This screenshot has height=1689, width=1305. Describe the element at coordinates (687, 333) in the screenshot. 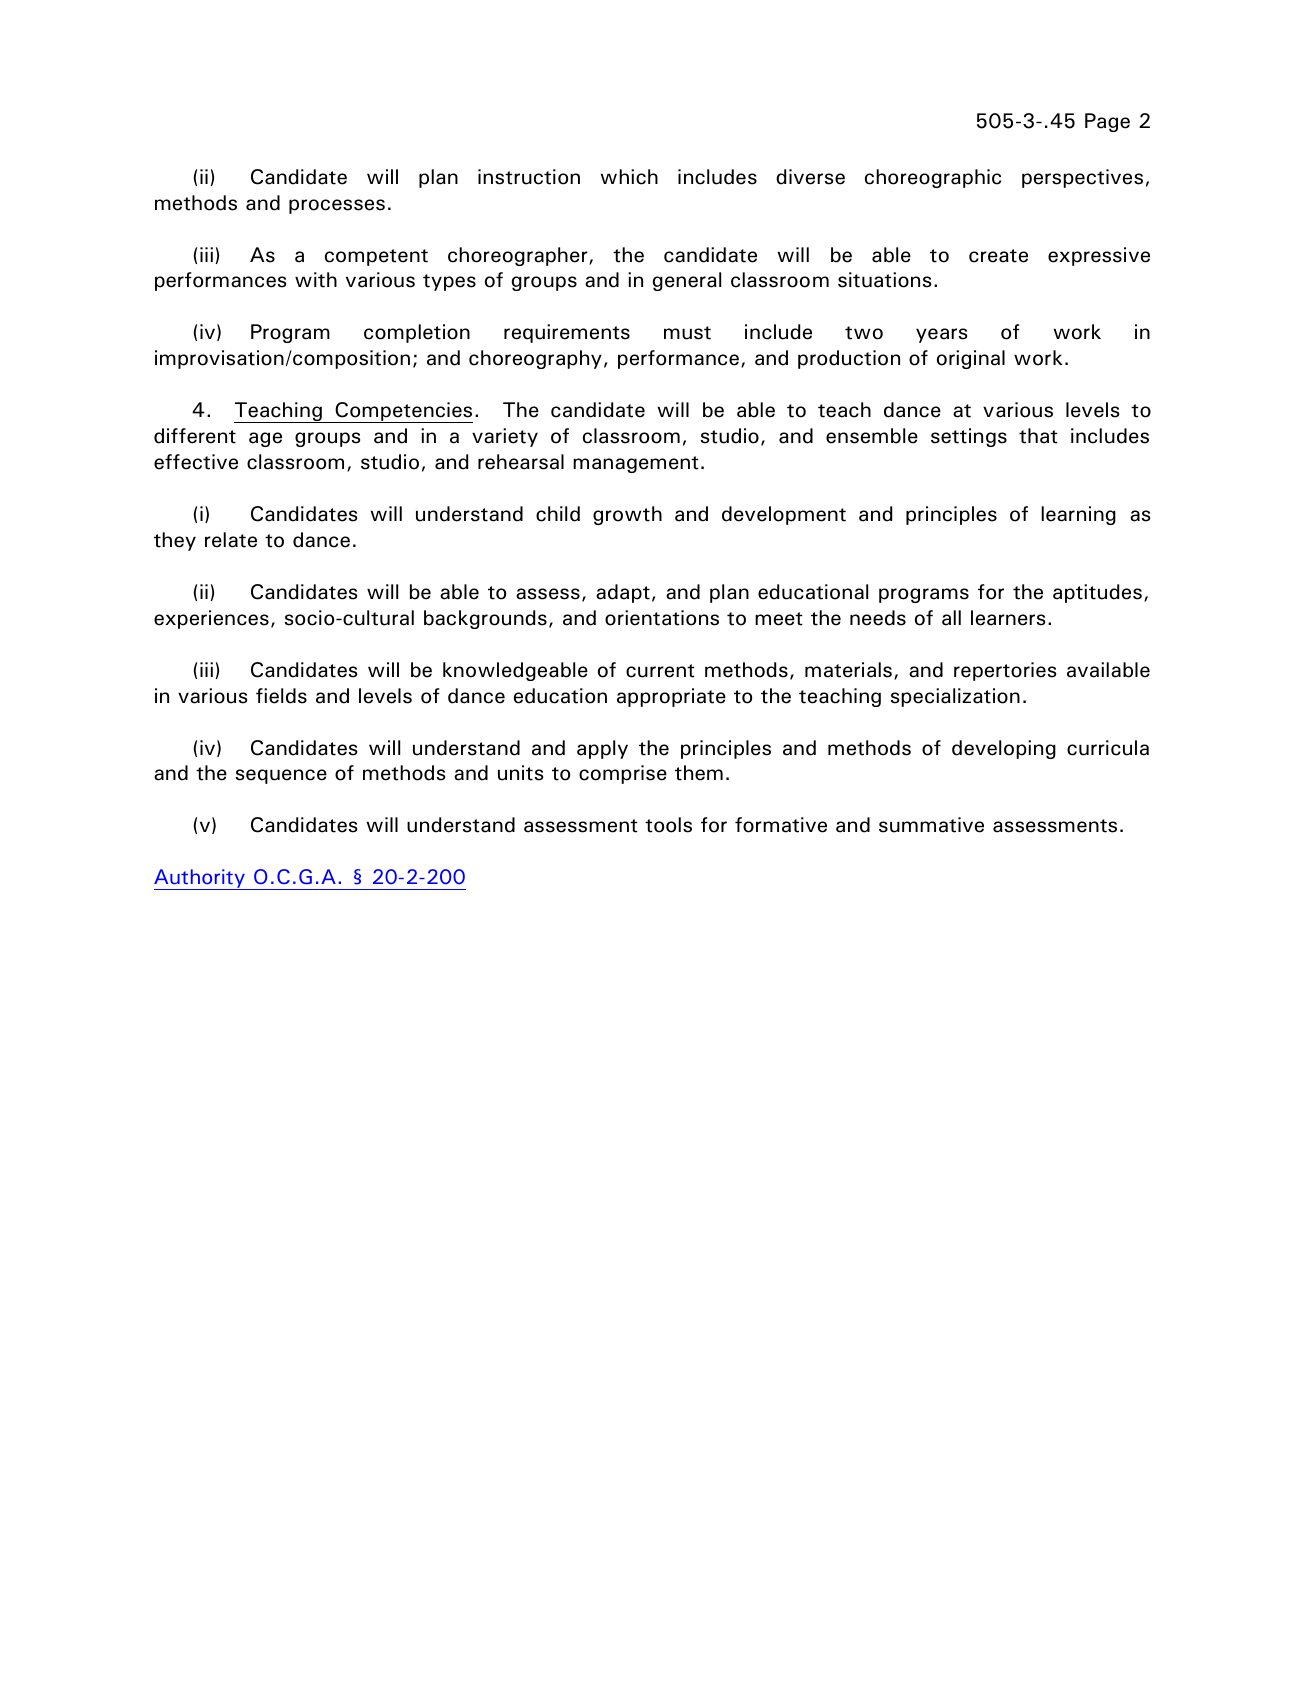

I see `must` at that location.
